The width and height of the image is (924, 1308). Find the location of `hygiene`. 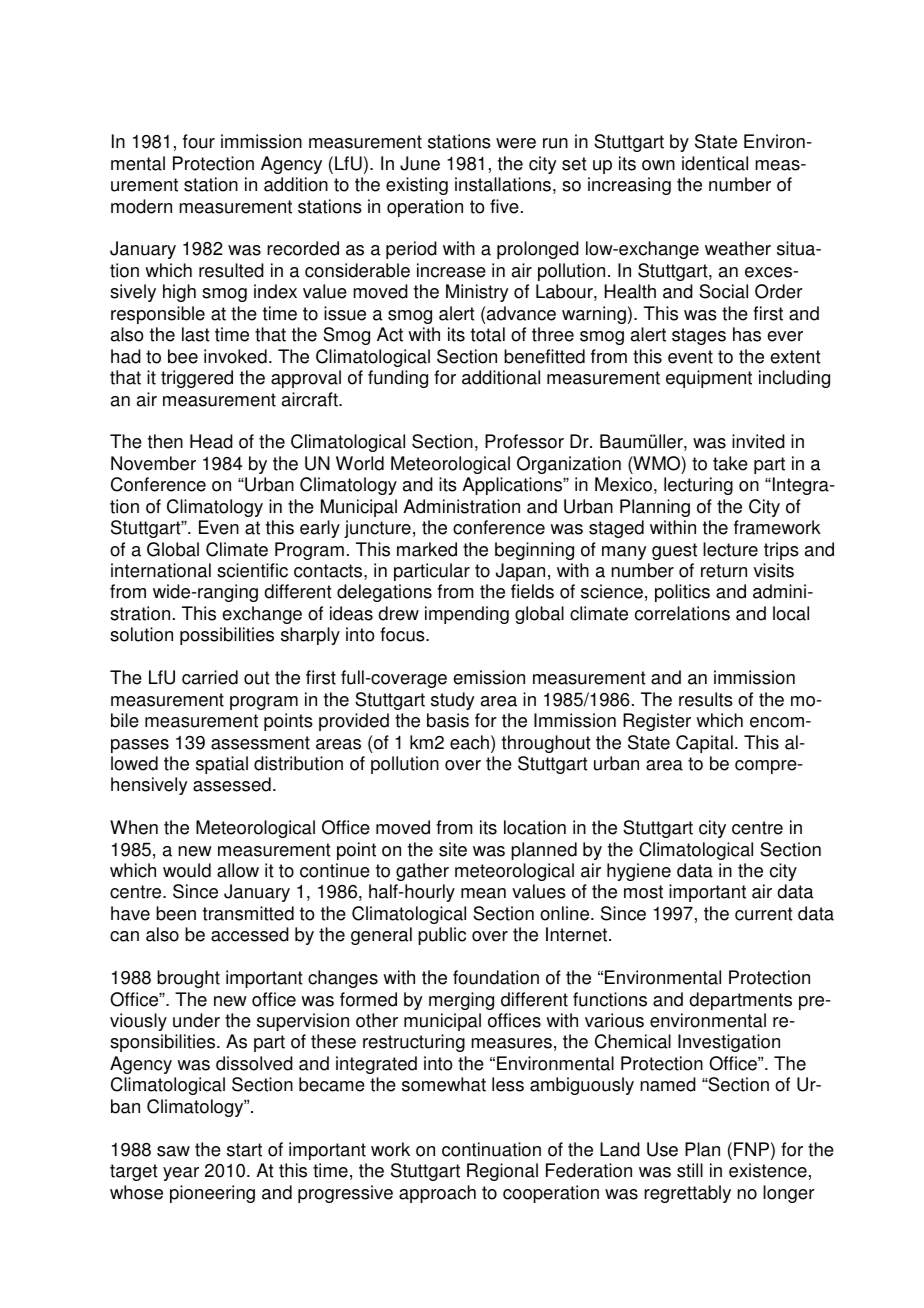

hygiene is located at coordinates (639, 872).
